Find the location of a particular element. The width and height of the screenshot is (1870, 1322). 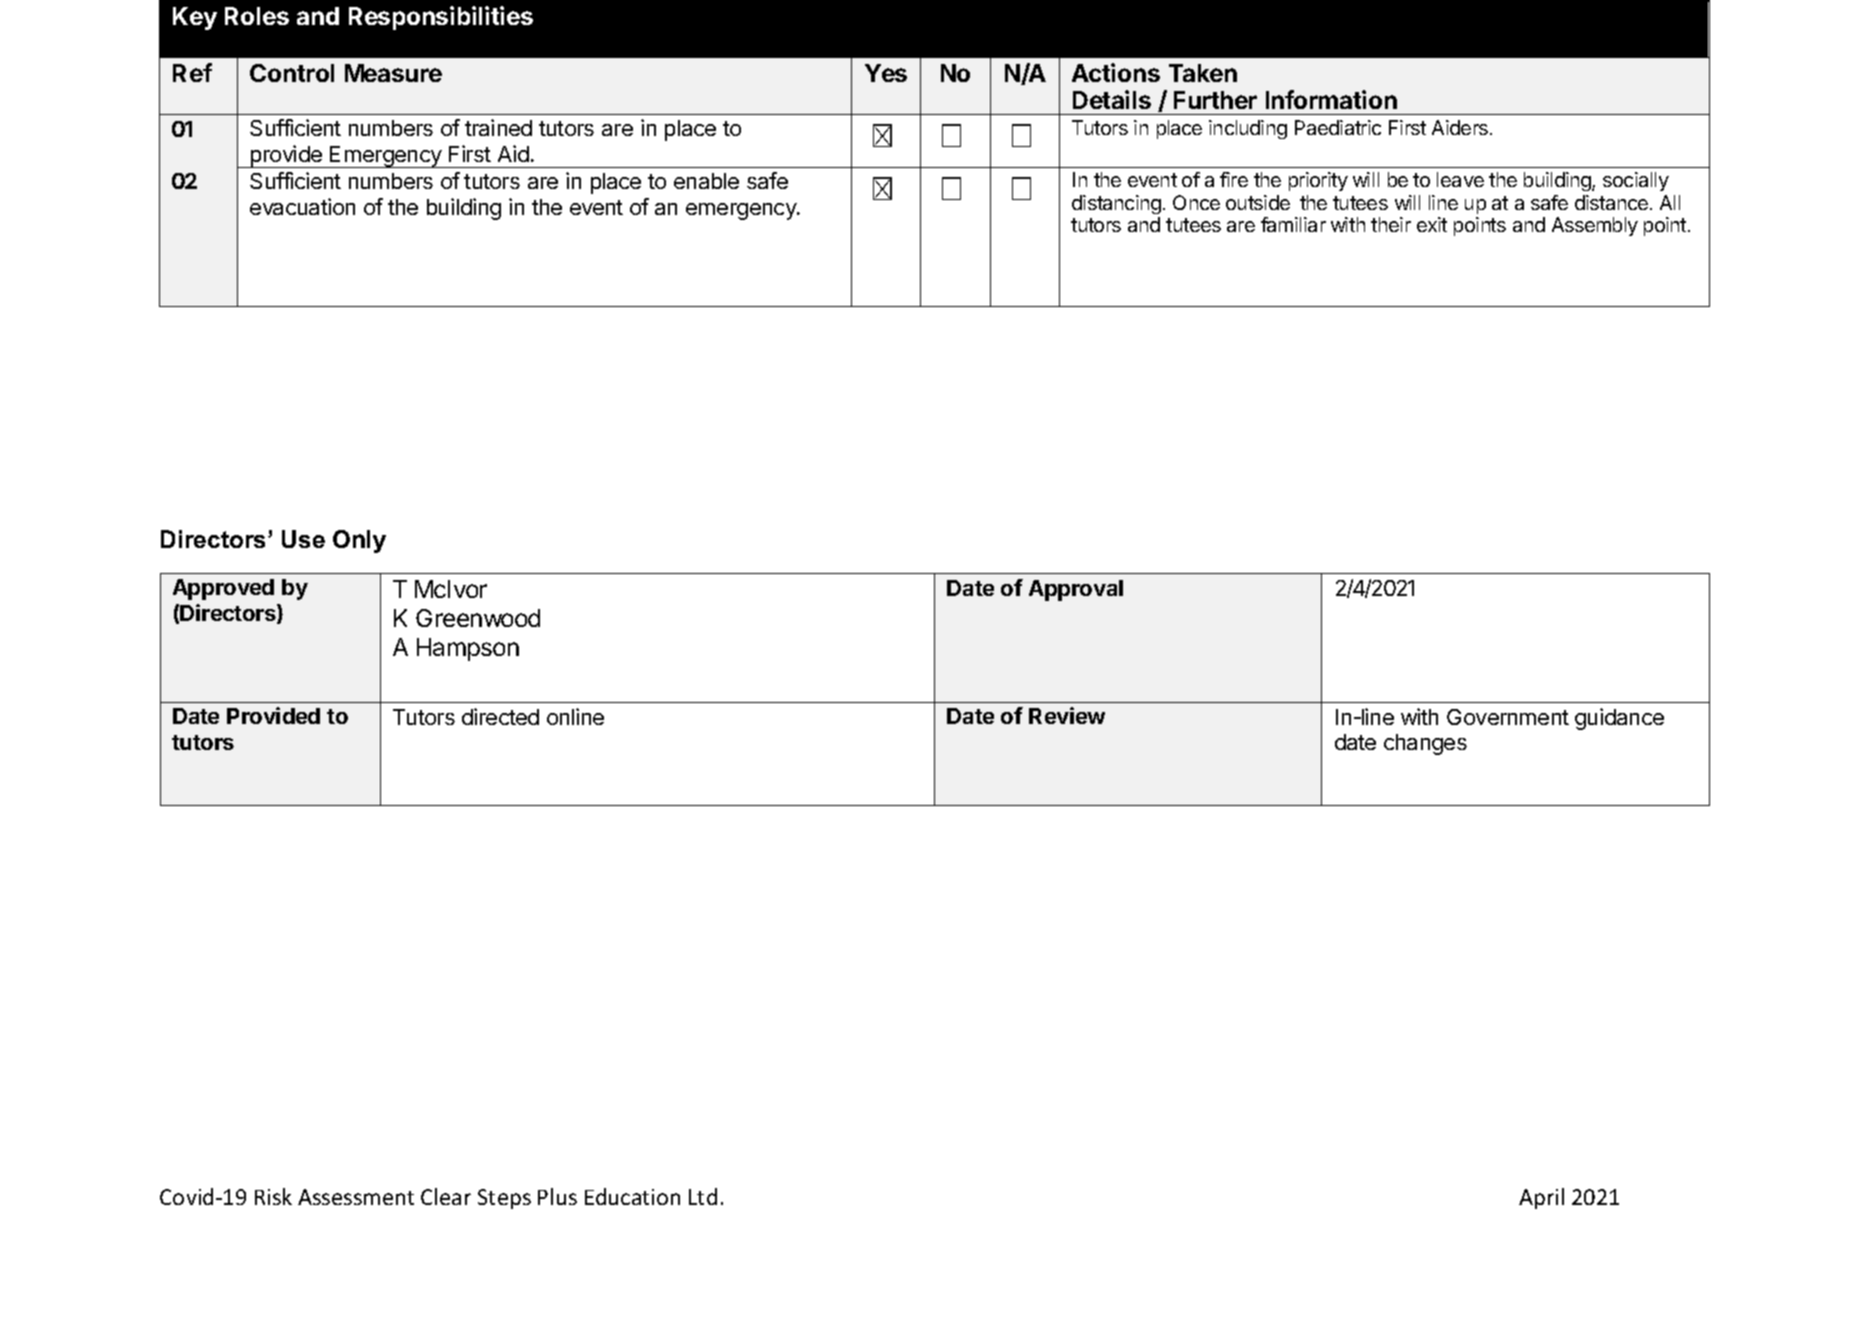

Information is located at coordinates (1331, 99).
